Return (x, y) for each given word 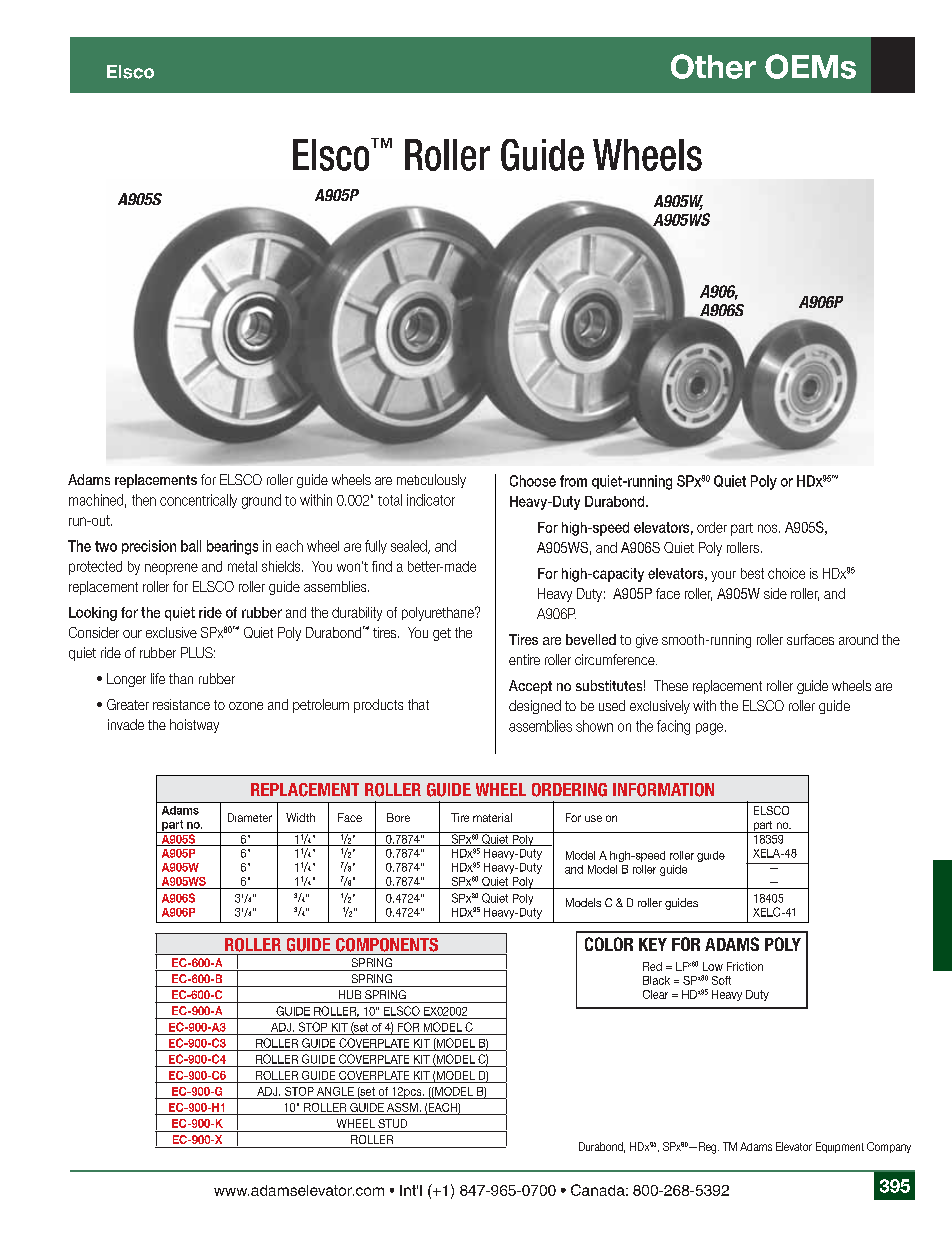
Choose (533, 481)
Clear (655, 994)
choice (786, 573)
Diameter (250, 817)
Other (713, 66)
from (573, 481)
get (442, 634)
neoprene (171, 569)
